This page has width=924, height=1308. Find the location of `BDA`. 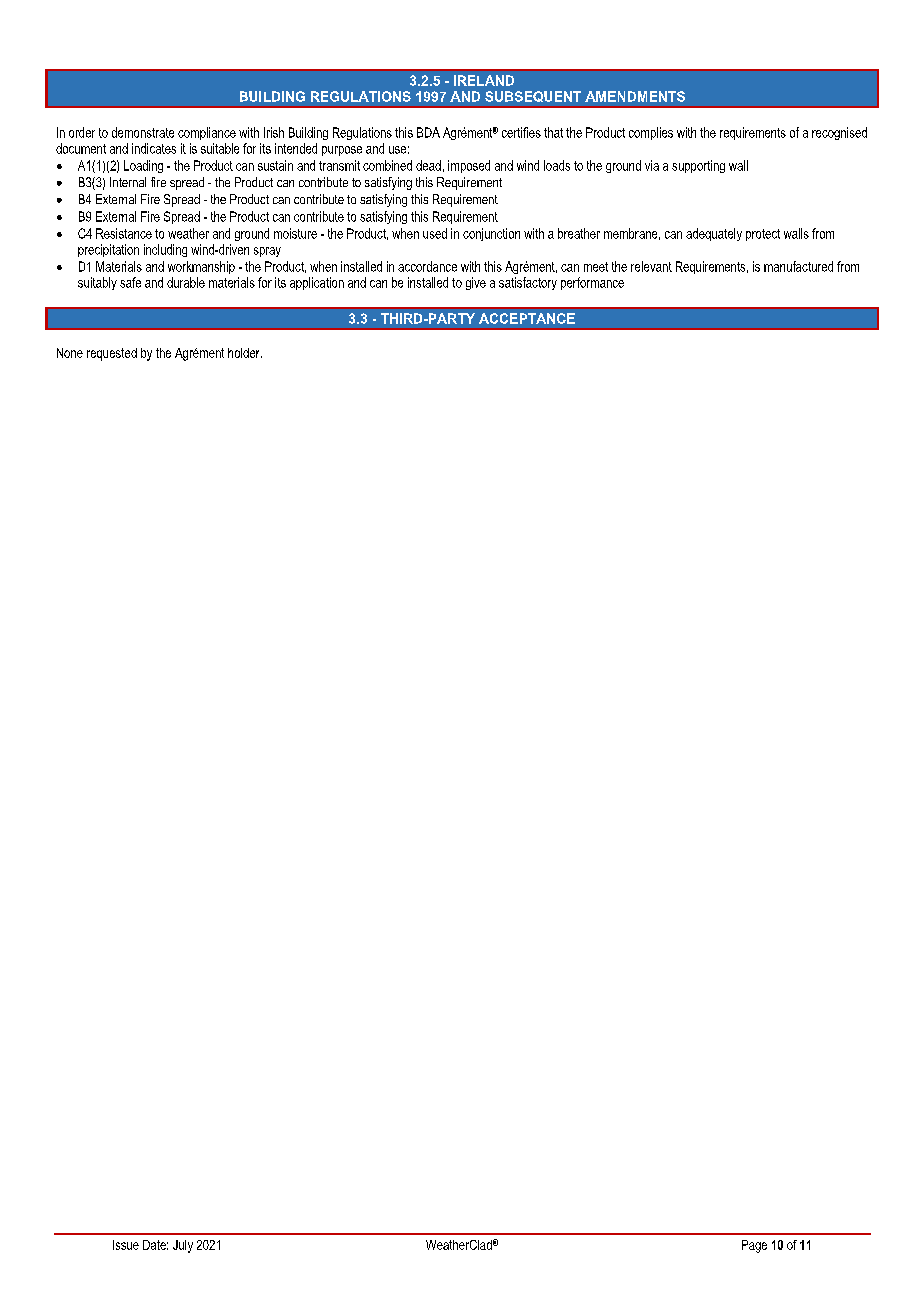

BDA is located at coordinates (428, 132).
